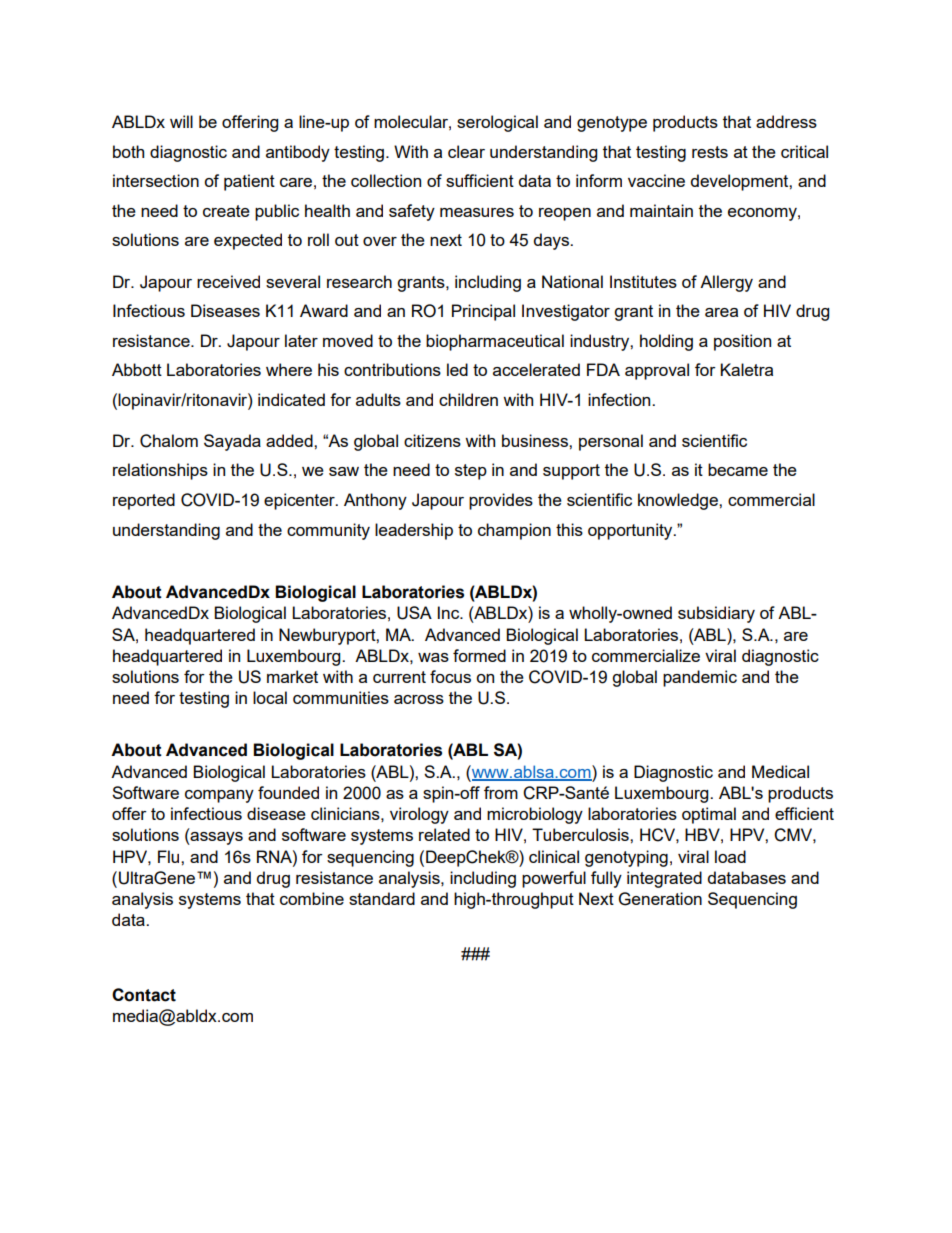 The height and width of the screenshot is (1233, 952). I want to click on Generation, so click(660, 899).
